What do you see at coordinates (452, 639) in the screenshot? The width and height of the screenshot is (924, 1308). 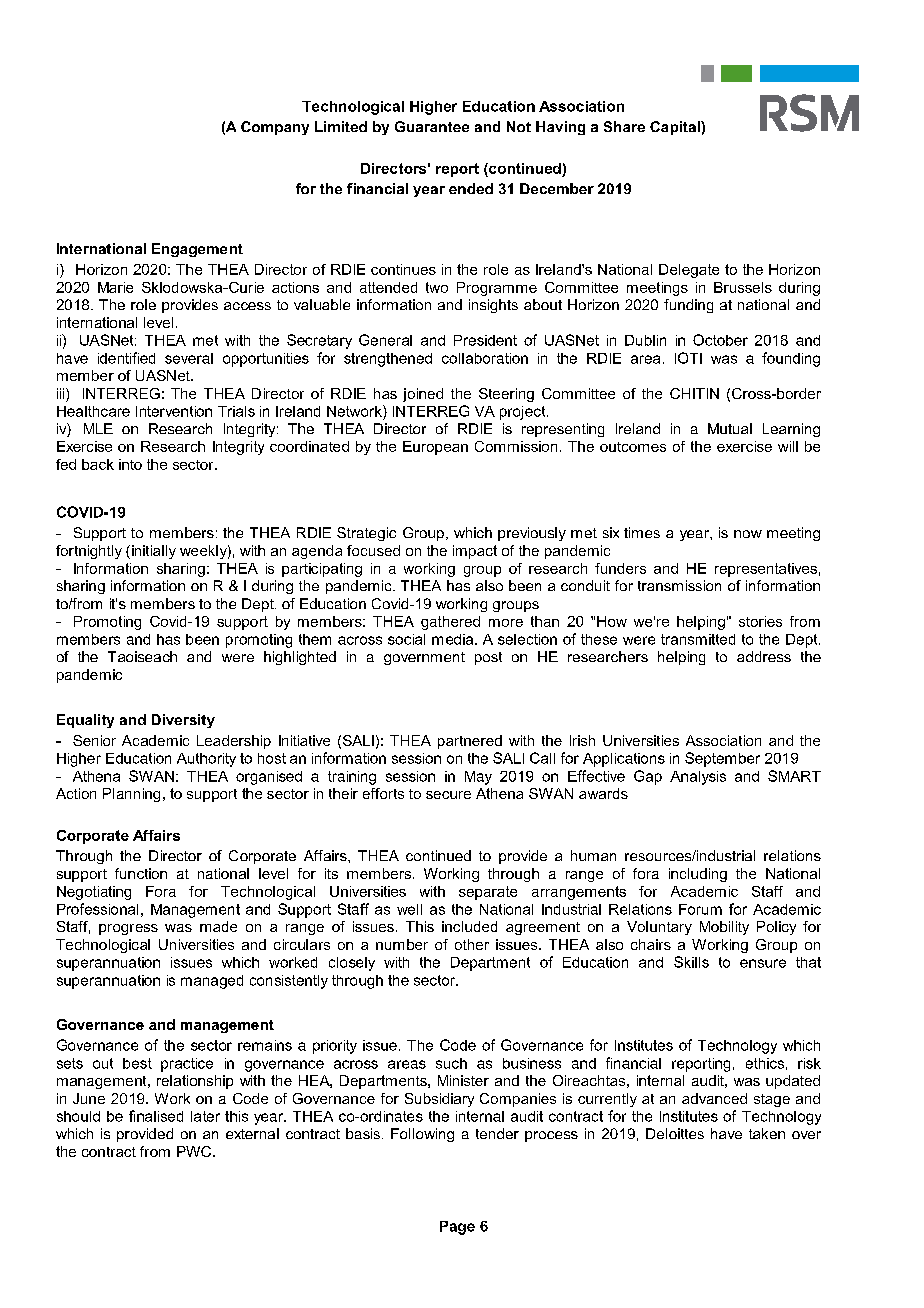 I see `media` at bounding box center [452, 639].
